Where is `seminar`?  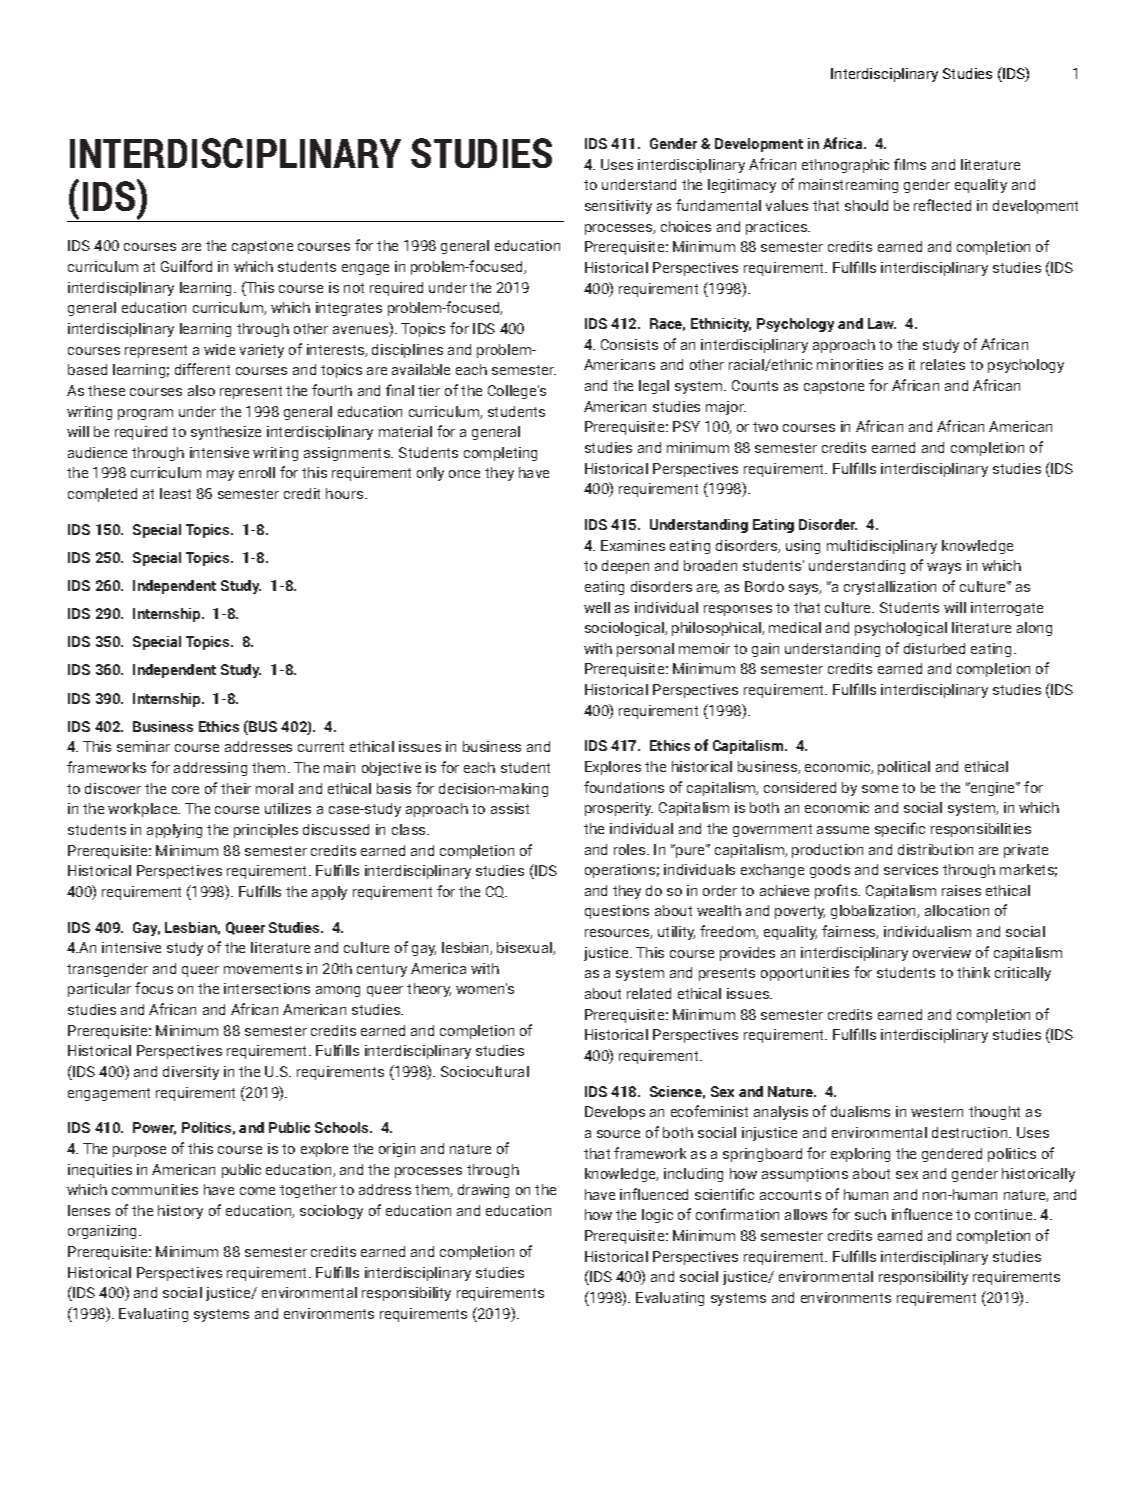
seminar is located at coordinates (143, 746).
